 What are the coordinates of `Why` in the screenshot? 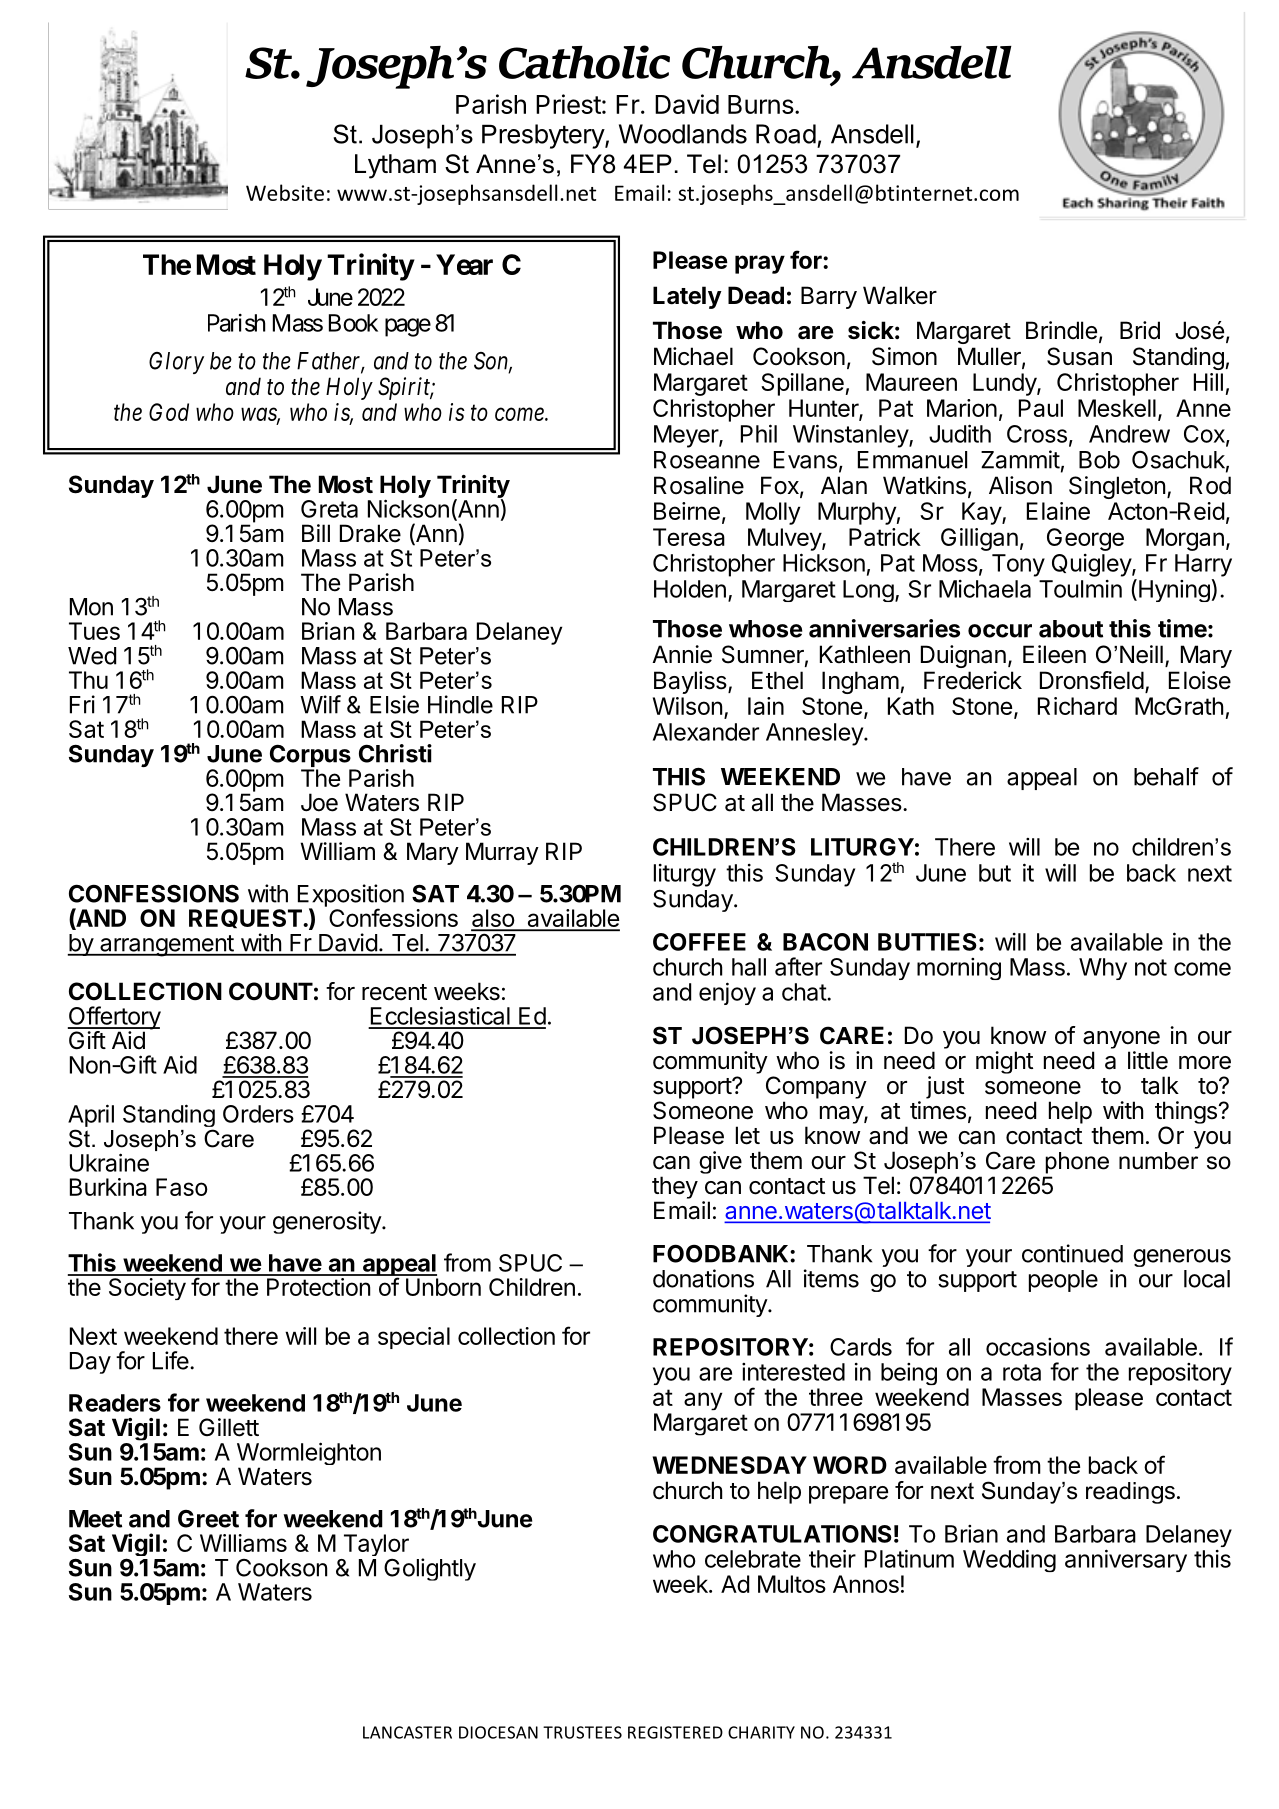 It's located at (1103, 969).
